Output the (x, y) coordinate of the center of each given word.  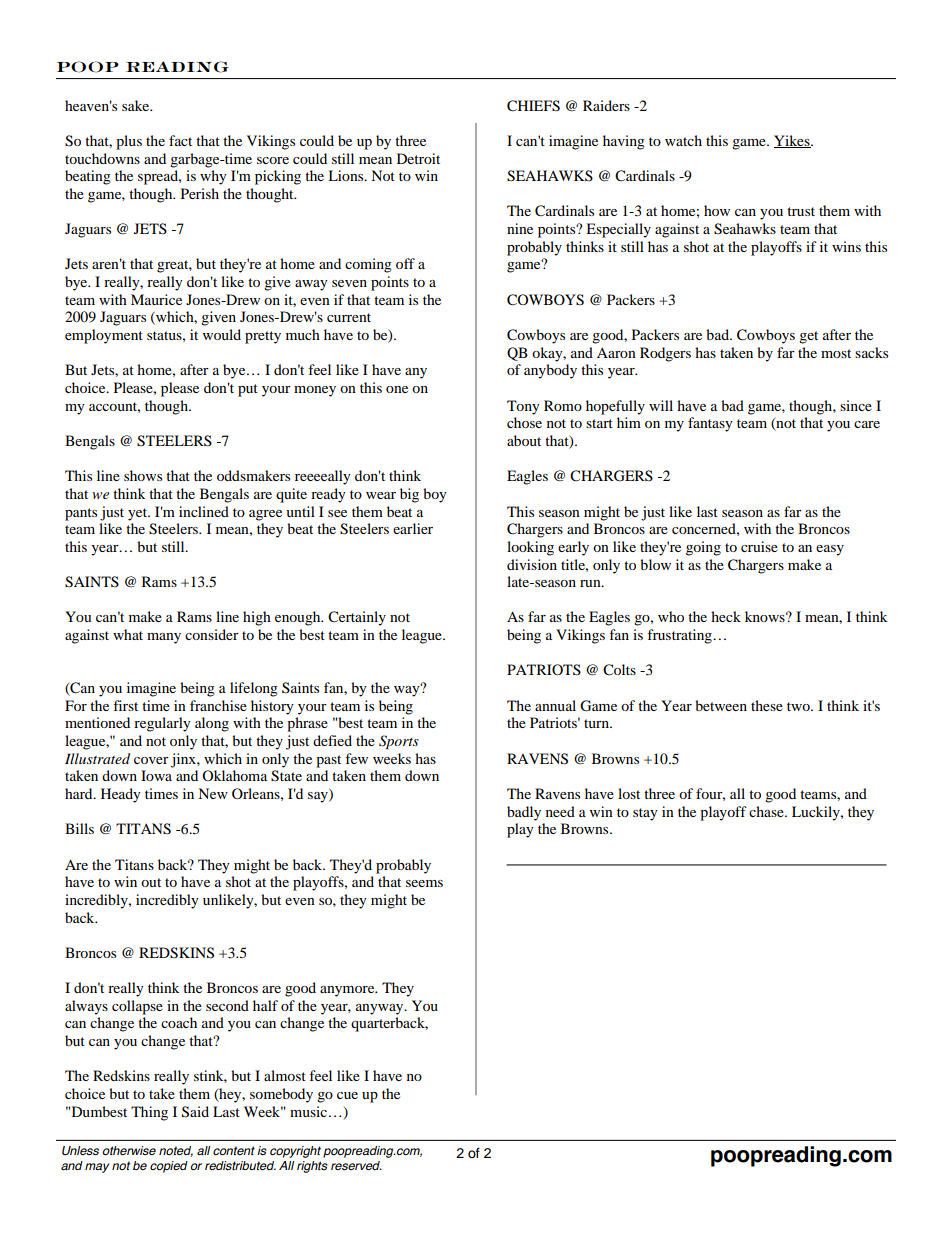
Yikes (793, 141)
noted (176, 1151)
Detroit (418, 158)
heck (726, 616)
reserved (356, 1166)
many (164, 638)
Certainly (357, 618)
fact (180, 140)
